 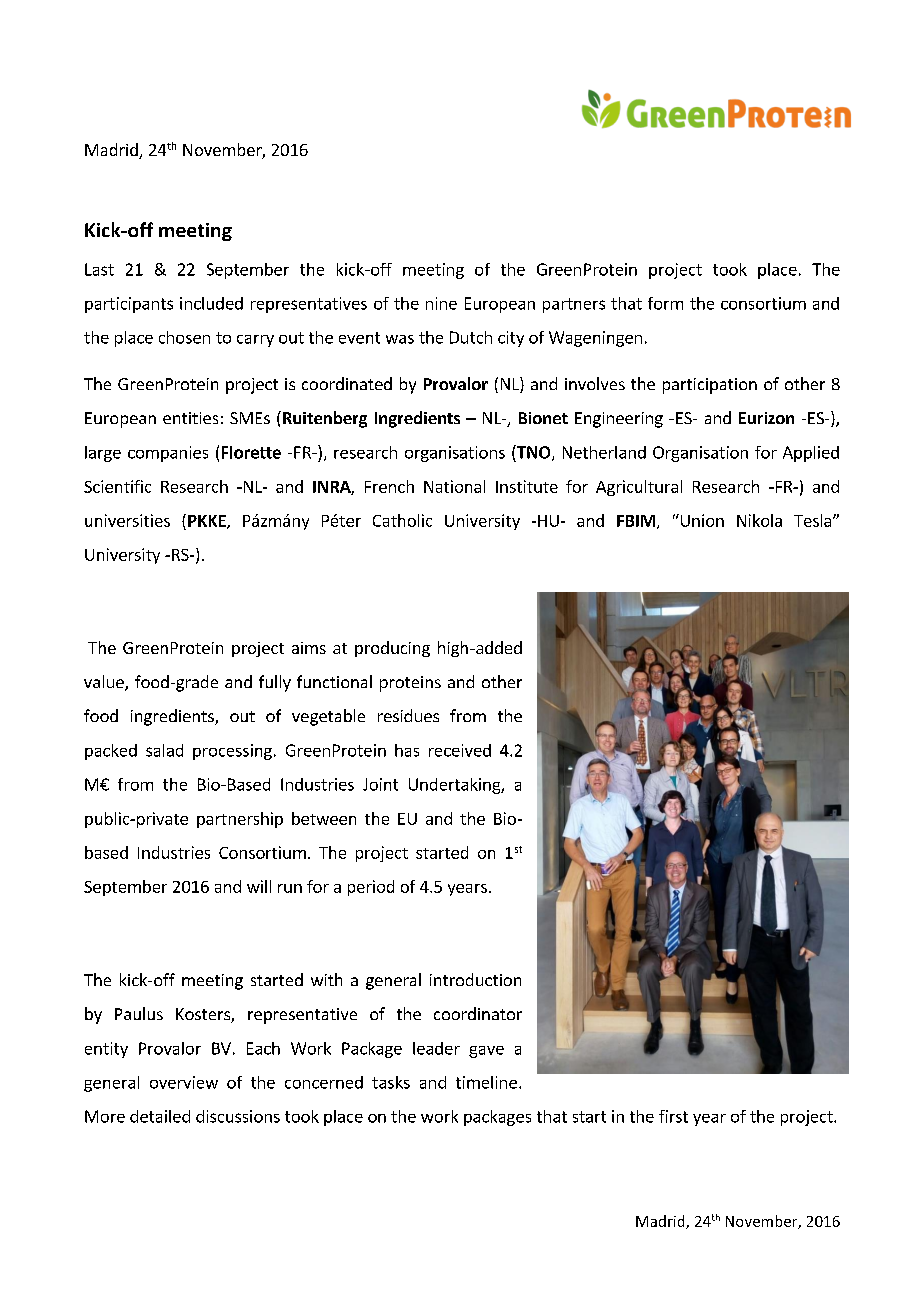 I want to click on received, so click(x=460, y=750).
